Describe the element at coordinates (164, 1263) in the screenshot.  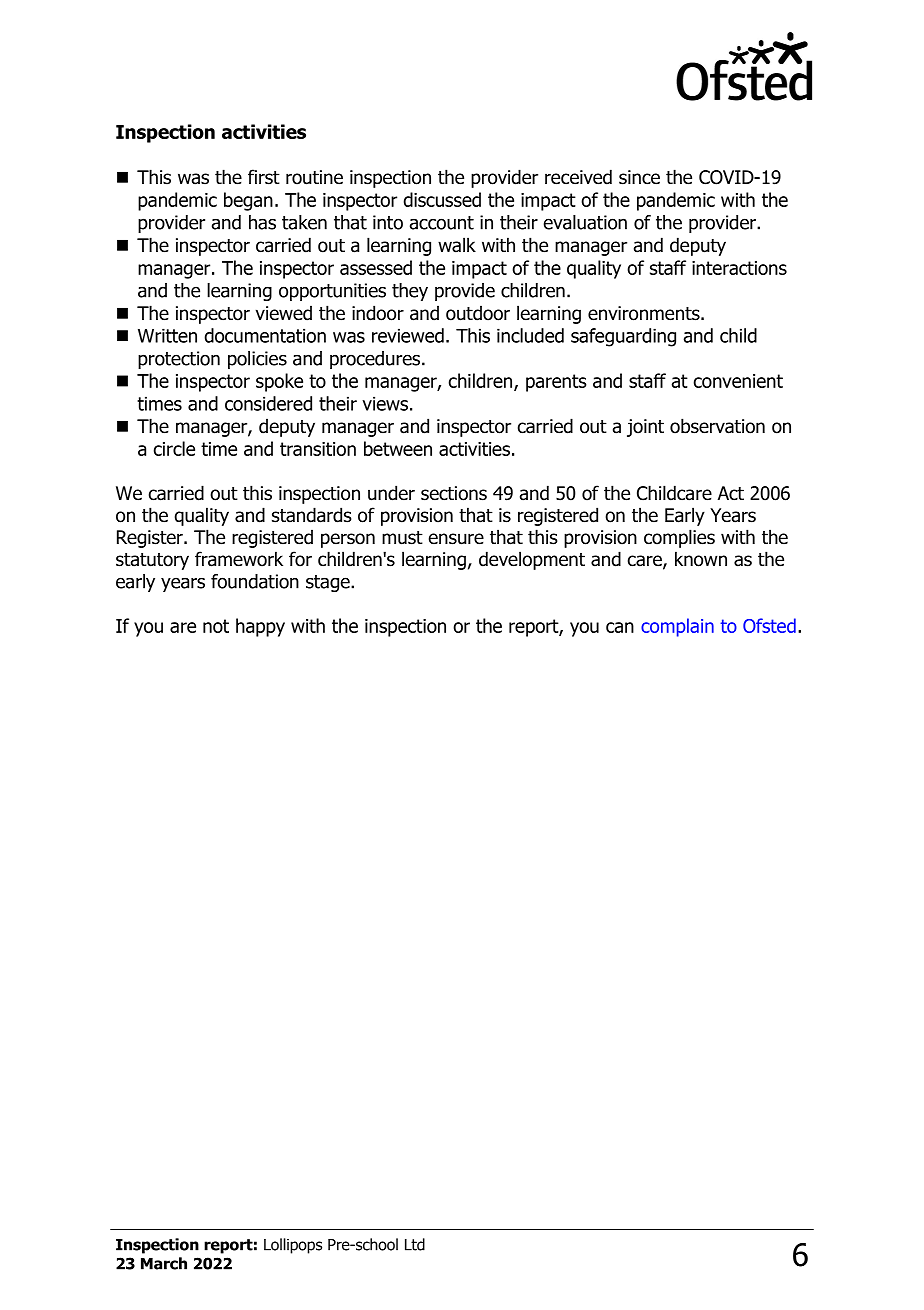
I see `March` at that location.
